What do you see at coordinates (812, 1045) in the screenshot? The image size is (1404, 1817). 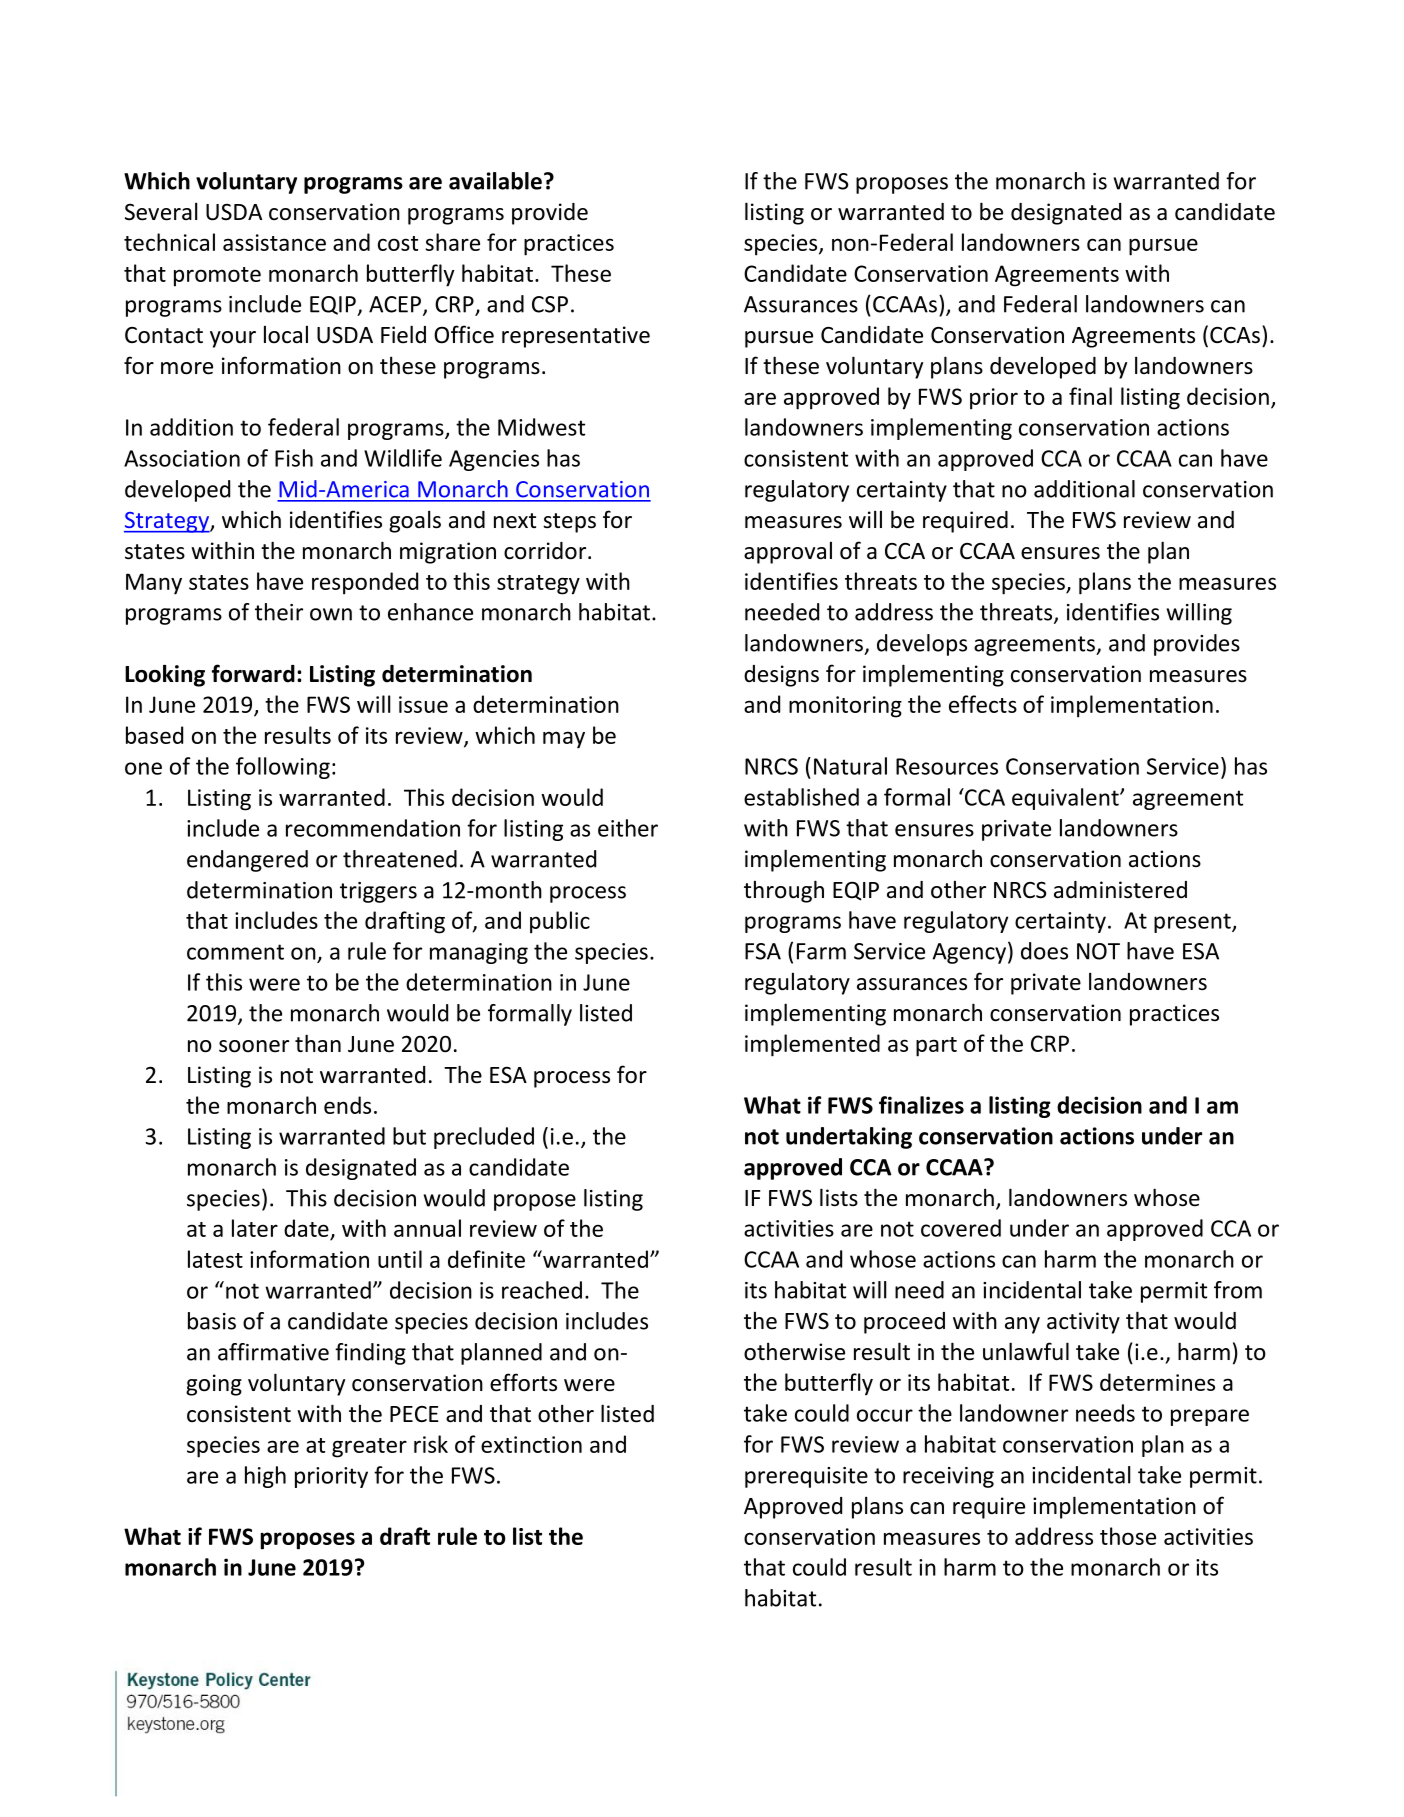 I see `implemented` at bounding box center [812, 1045].
